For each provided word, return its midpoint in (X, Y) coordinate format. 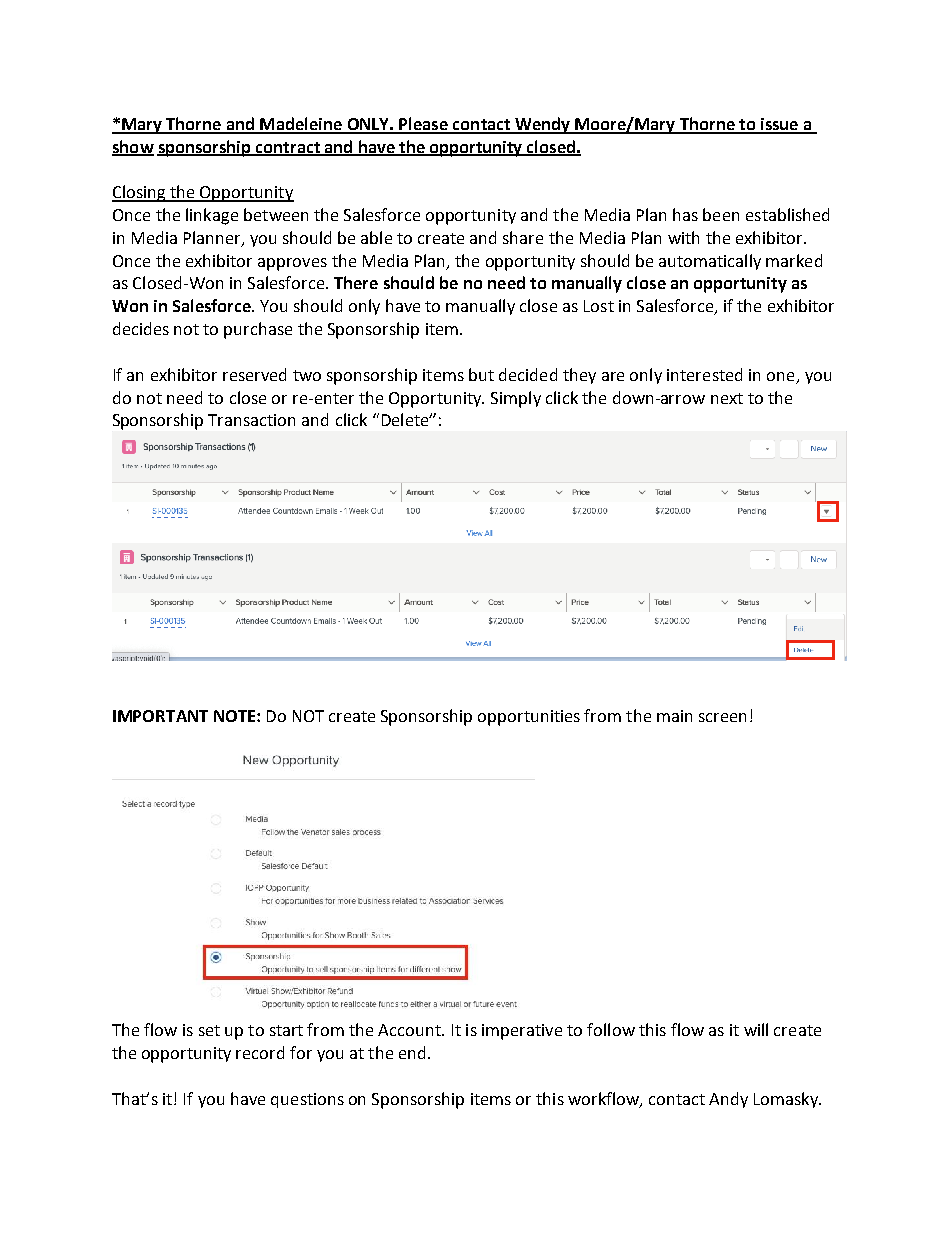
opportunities (529, 718)
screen (722, 717)
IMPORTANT (160, 716)
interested (704, 374)
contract (288, 148)
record (260, 1052)
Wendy (542, 125)
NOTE (236, 716)
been (721, 214)
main (674, 716)
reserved (254, 374)
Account (410, 1030)
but (481, 374)
